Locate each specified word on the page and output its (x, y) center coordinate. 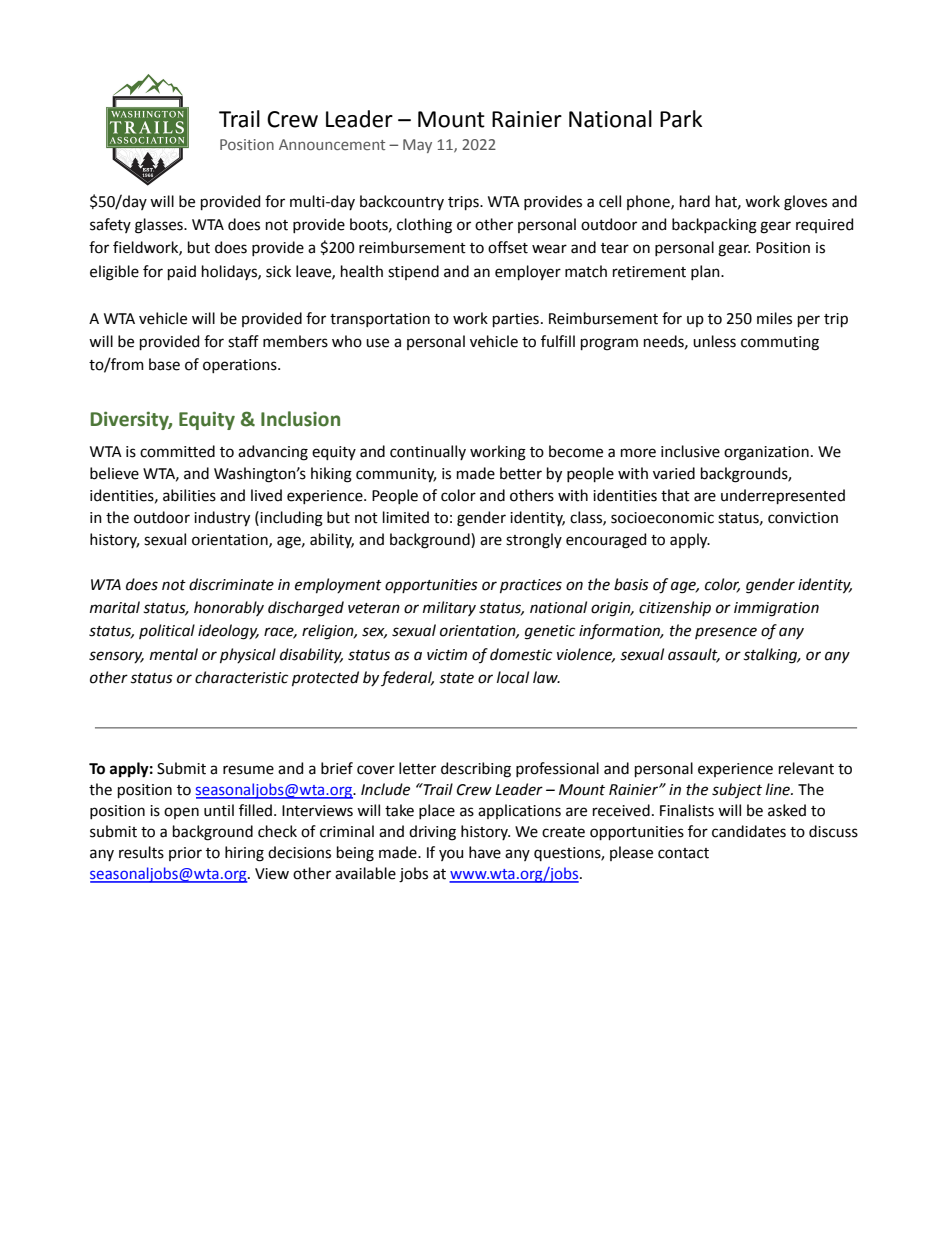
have (485, 852)
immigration (776, 609)
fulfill (558, 341)
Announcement (332, 144)
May (417, 146)
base (164, 364)
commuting (780, 343)
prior (185, 854)
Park (681, 119)
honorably (229, 608)
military (449, 608)
